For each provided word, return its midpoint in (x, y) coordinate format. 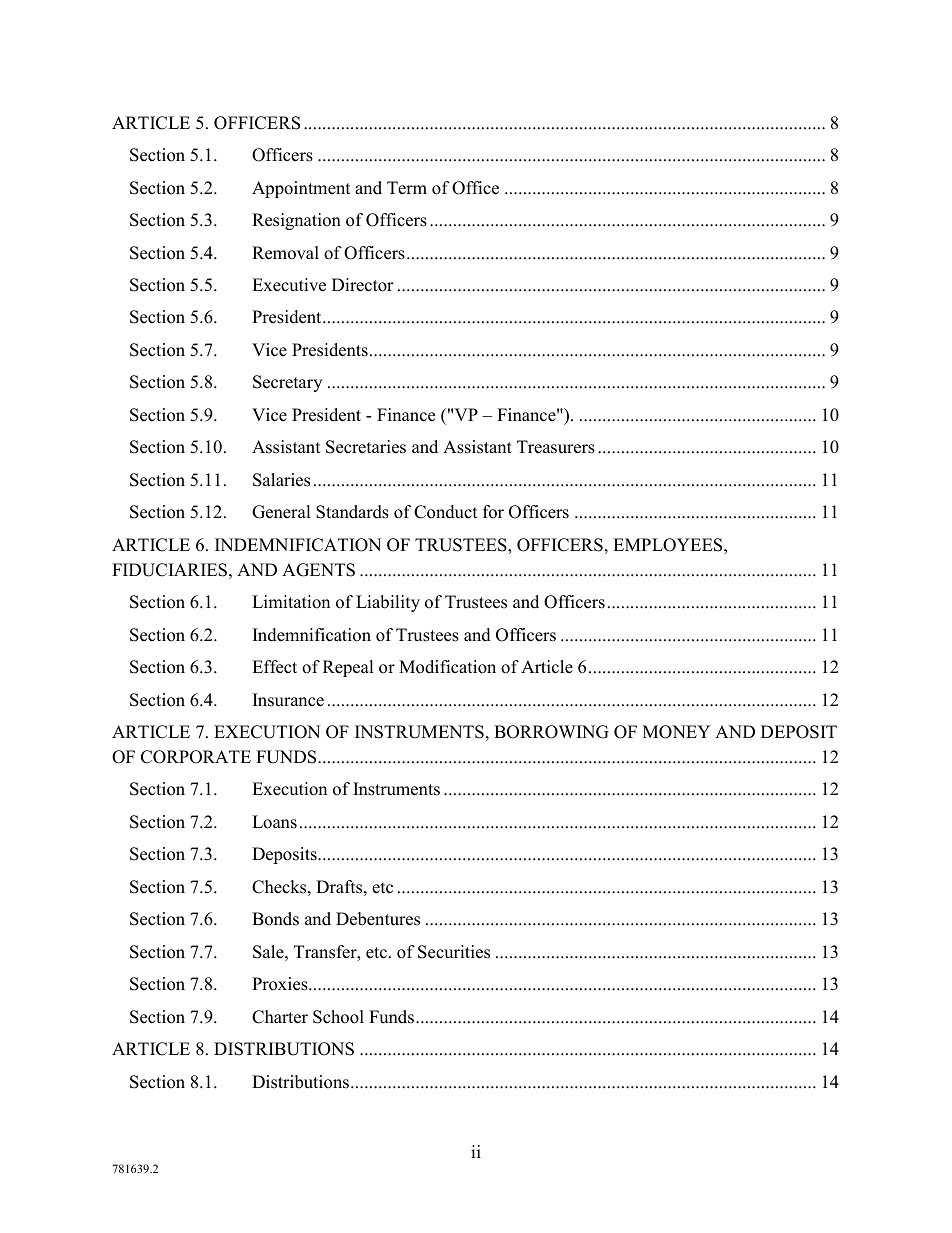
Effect (274, 667)
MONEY (676, 732)
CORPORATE (196, 757)
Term (407, 188)
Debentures (378, 919)
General (281, 512)
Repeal (348, 668)
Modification (447, 667)
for (493, 512)
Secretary (287, 383)
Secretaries (366, 447)
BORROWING (551, 732)
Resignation (296, 221)
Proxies (281, 984)
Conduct (446, 512)
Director (363, 285)
